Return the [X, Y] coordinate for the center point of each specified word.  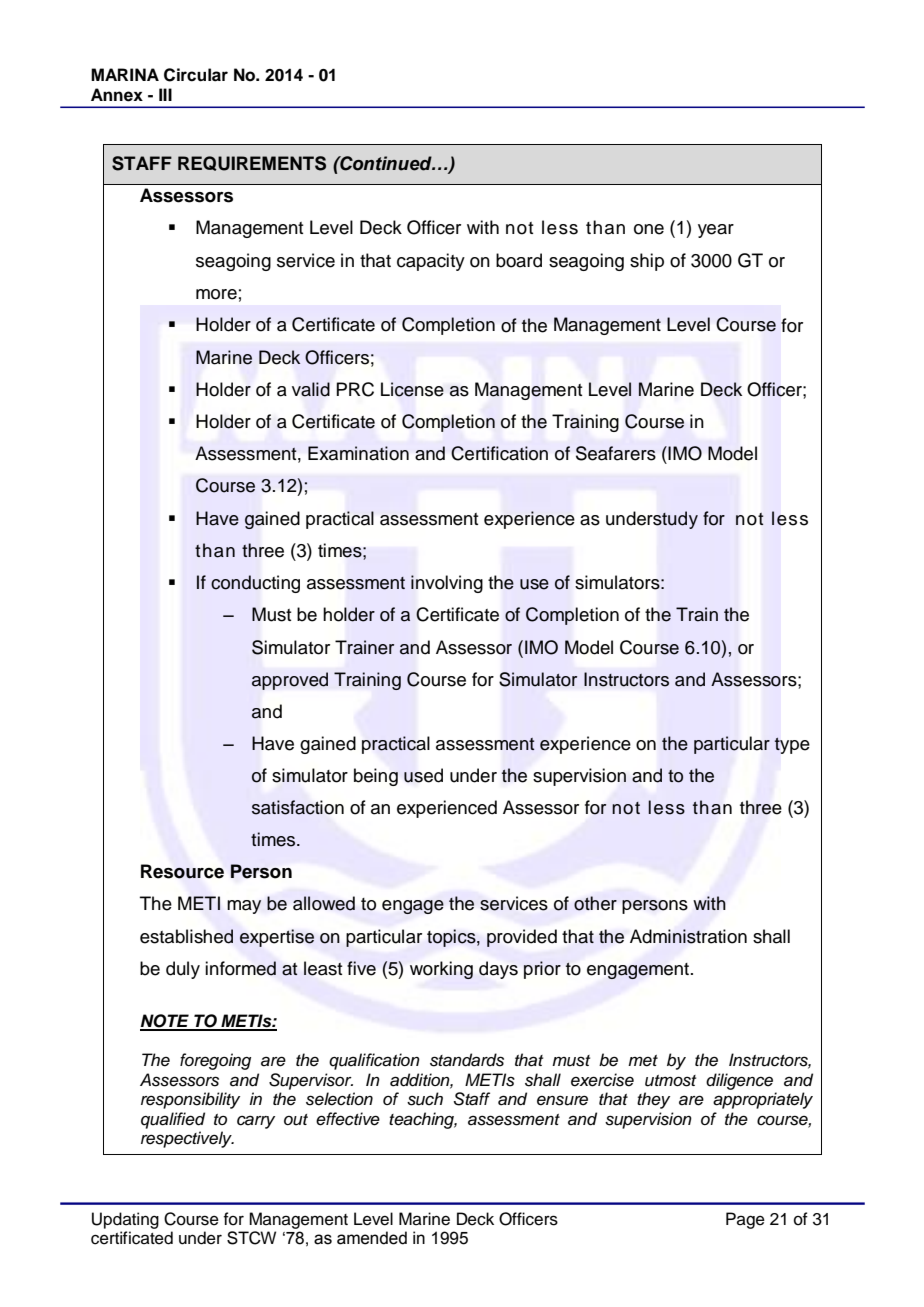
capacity [431, 262]
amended [372, 1238]
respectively [187, 1139]
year [716, 231]
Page [745, 1220]
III [165, 94]
